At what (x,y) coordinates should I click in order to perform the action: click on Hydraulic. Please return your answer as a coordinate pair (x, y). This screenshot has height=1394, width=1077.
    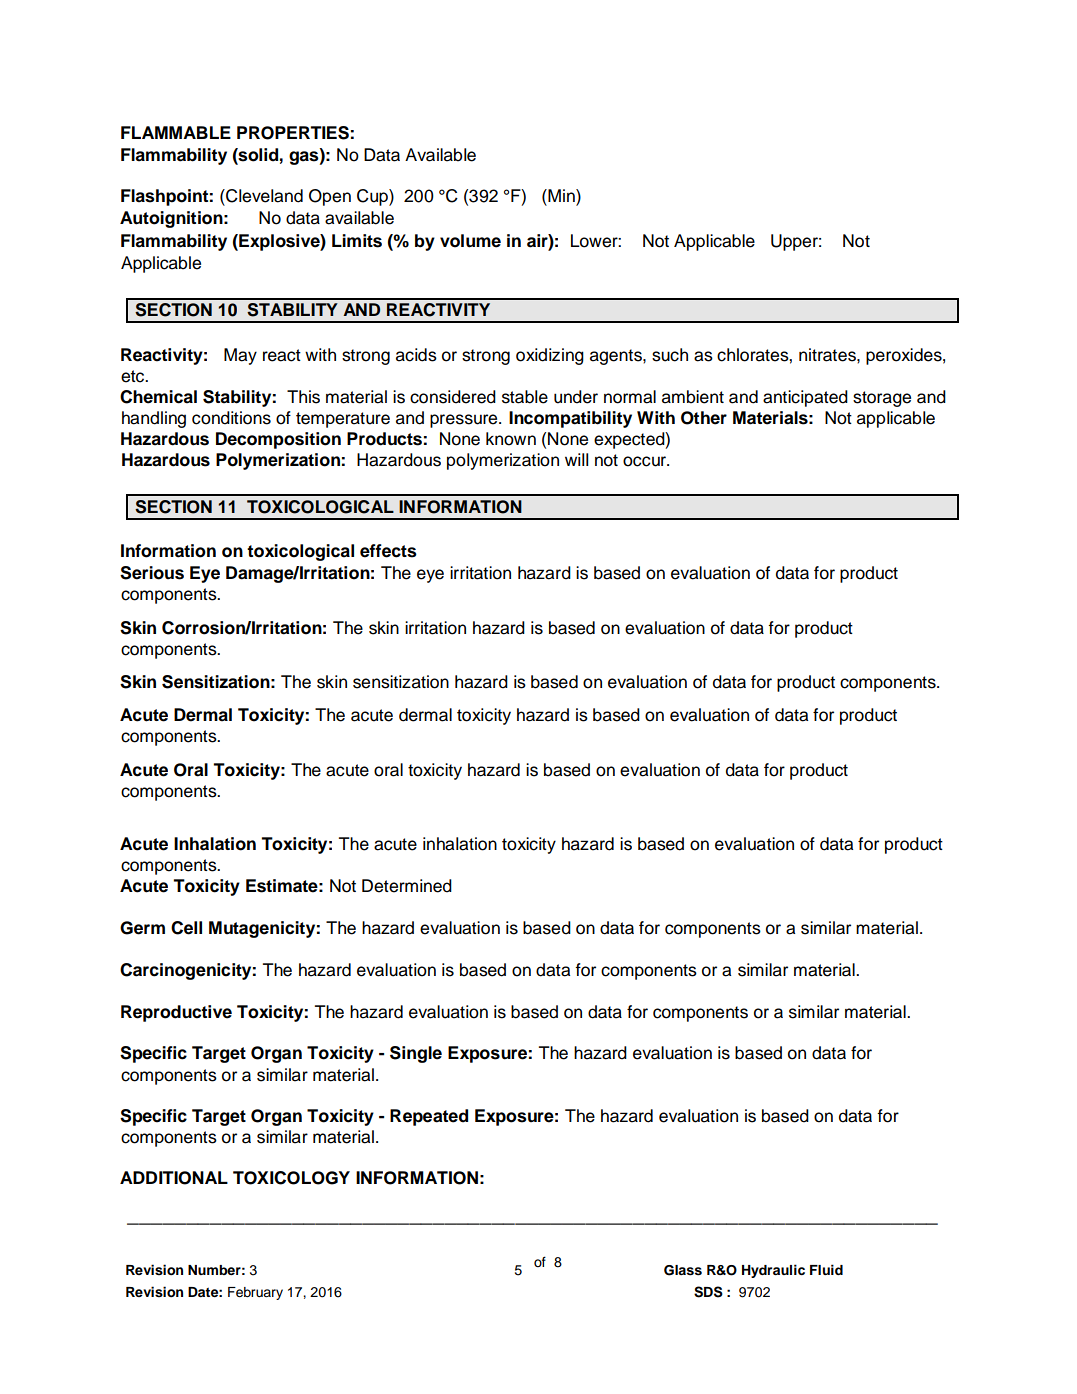
    Looking at the image, I should click on (773, 1271).
